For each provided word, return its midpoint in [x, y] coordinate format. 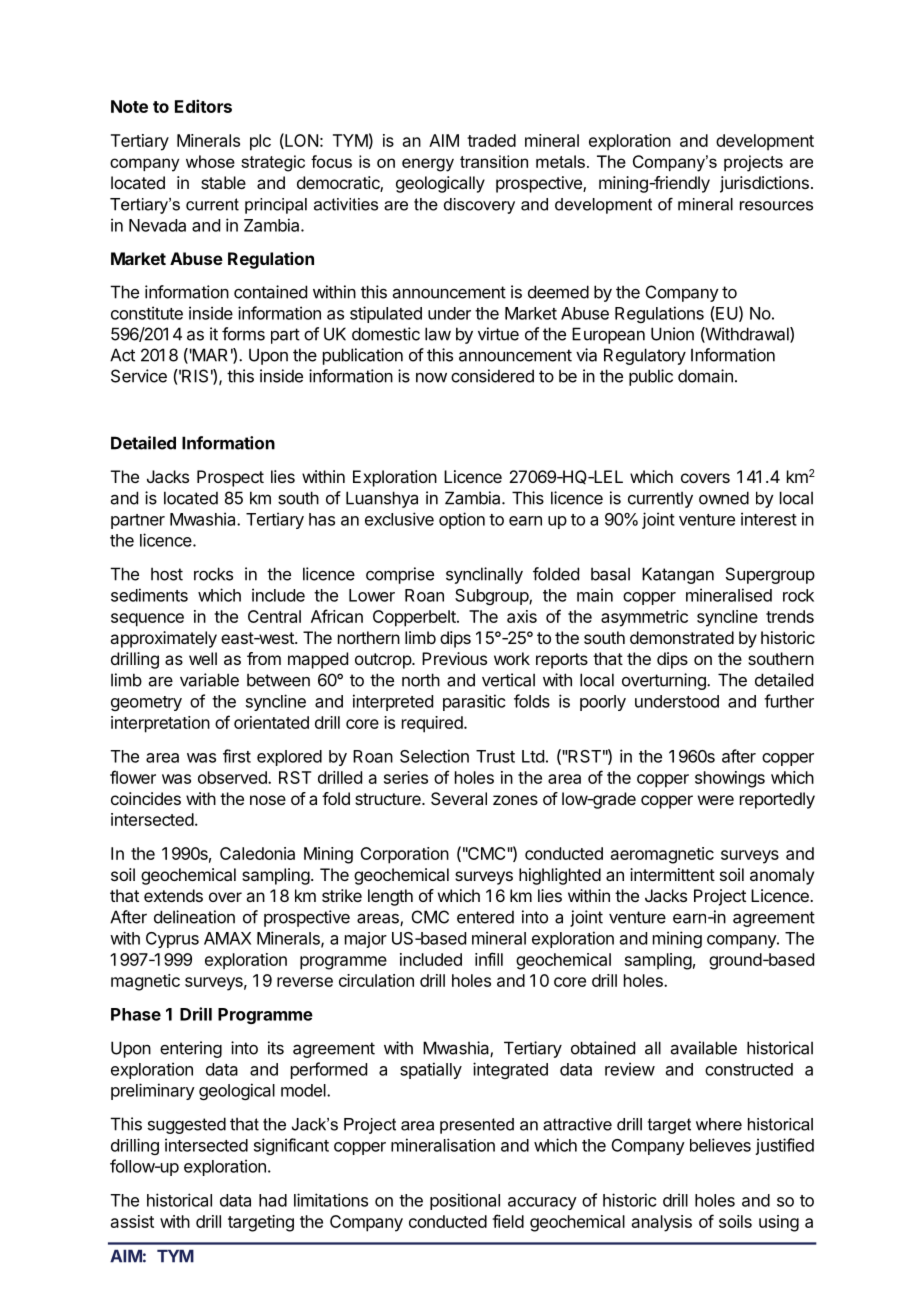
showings [730, 779]
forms [243, 334]
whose [210, 161]
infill [489, 959]
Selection [434, 756]
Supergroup [770, 575]
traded [491, 140]
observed [233, 777]
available [704, 1048]
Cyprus [172, 940]
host [167, 574]
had [273, 1200]
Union [672, 334]
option [462, 520]
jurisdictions [764, 184]
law [438, 334]
